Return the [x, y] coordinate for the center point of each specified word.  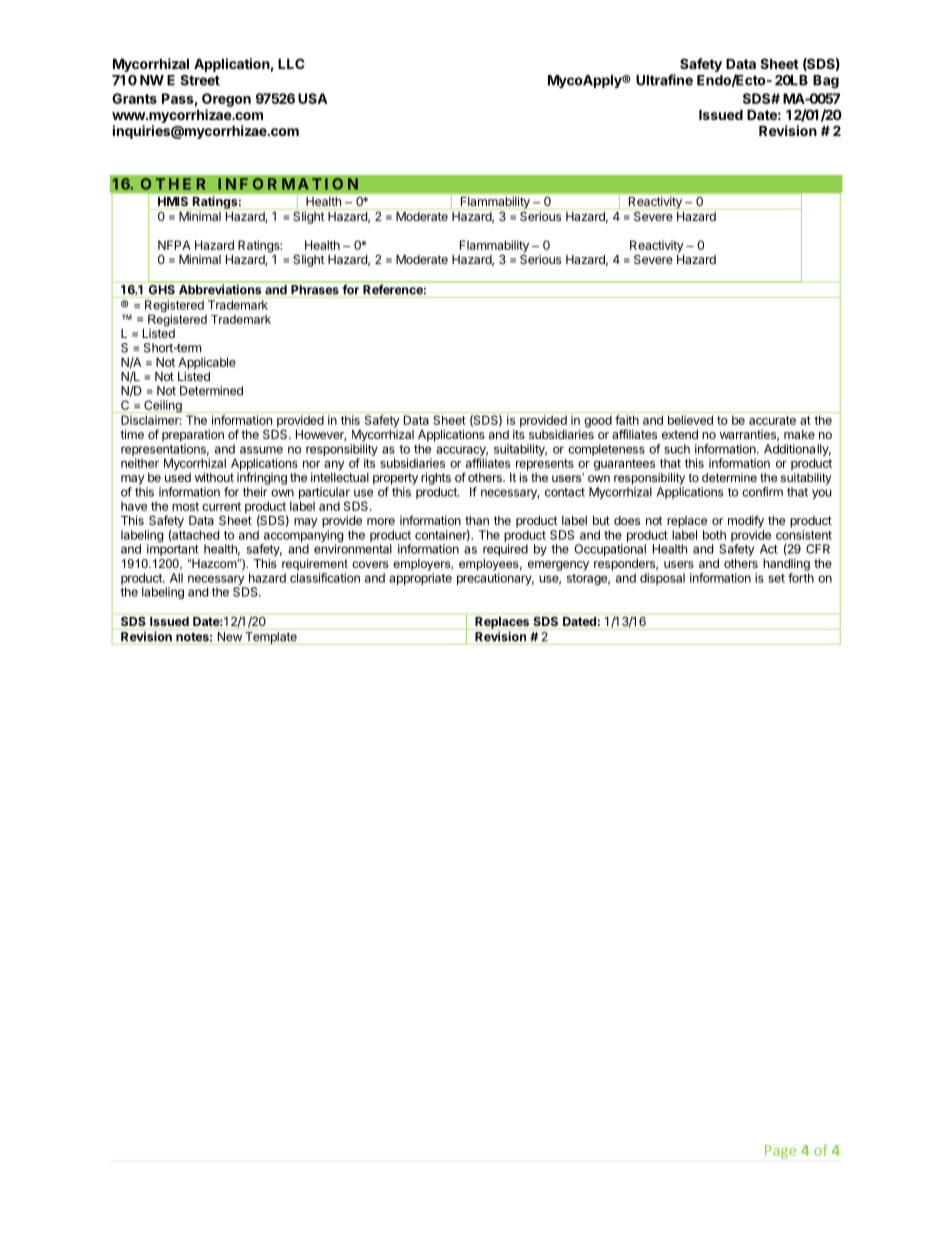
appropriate [420, 579]
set [776, 578]
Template [271, 638]
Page [780, 1152]
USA [312, 98]
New [230, 636]
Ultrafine [664, 80]
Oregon [226, 100]
